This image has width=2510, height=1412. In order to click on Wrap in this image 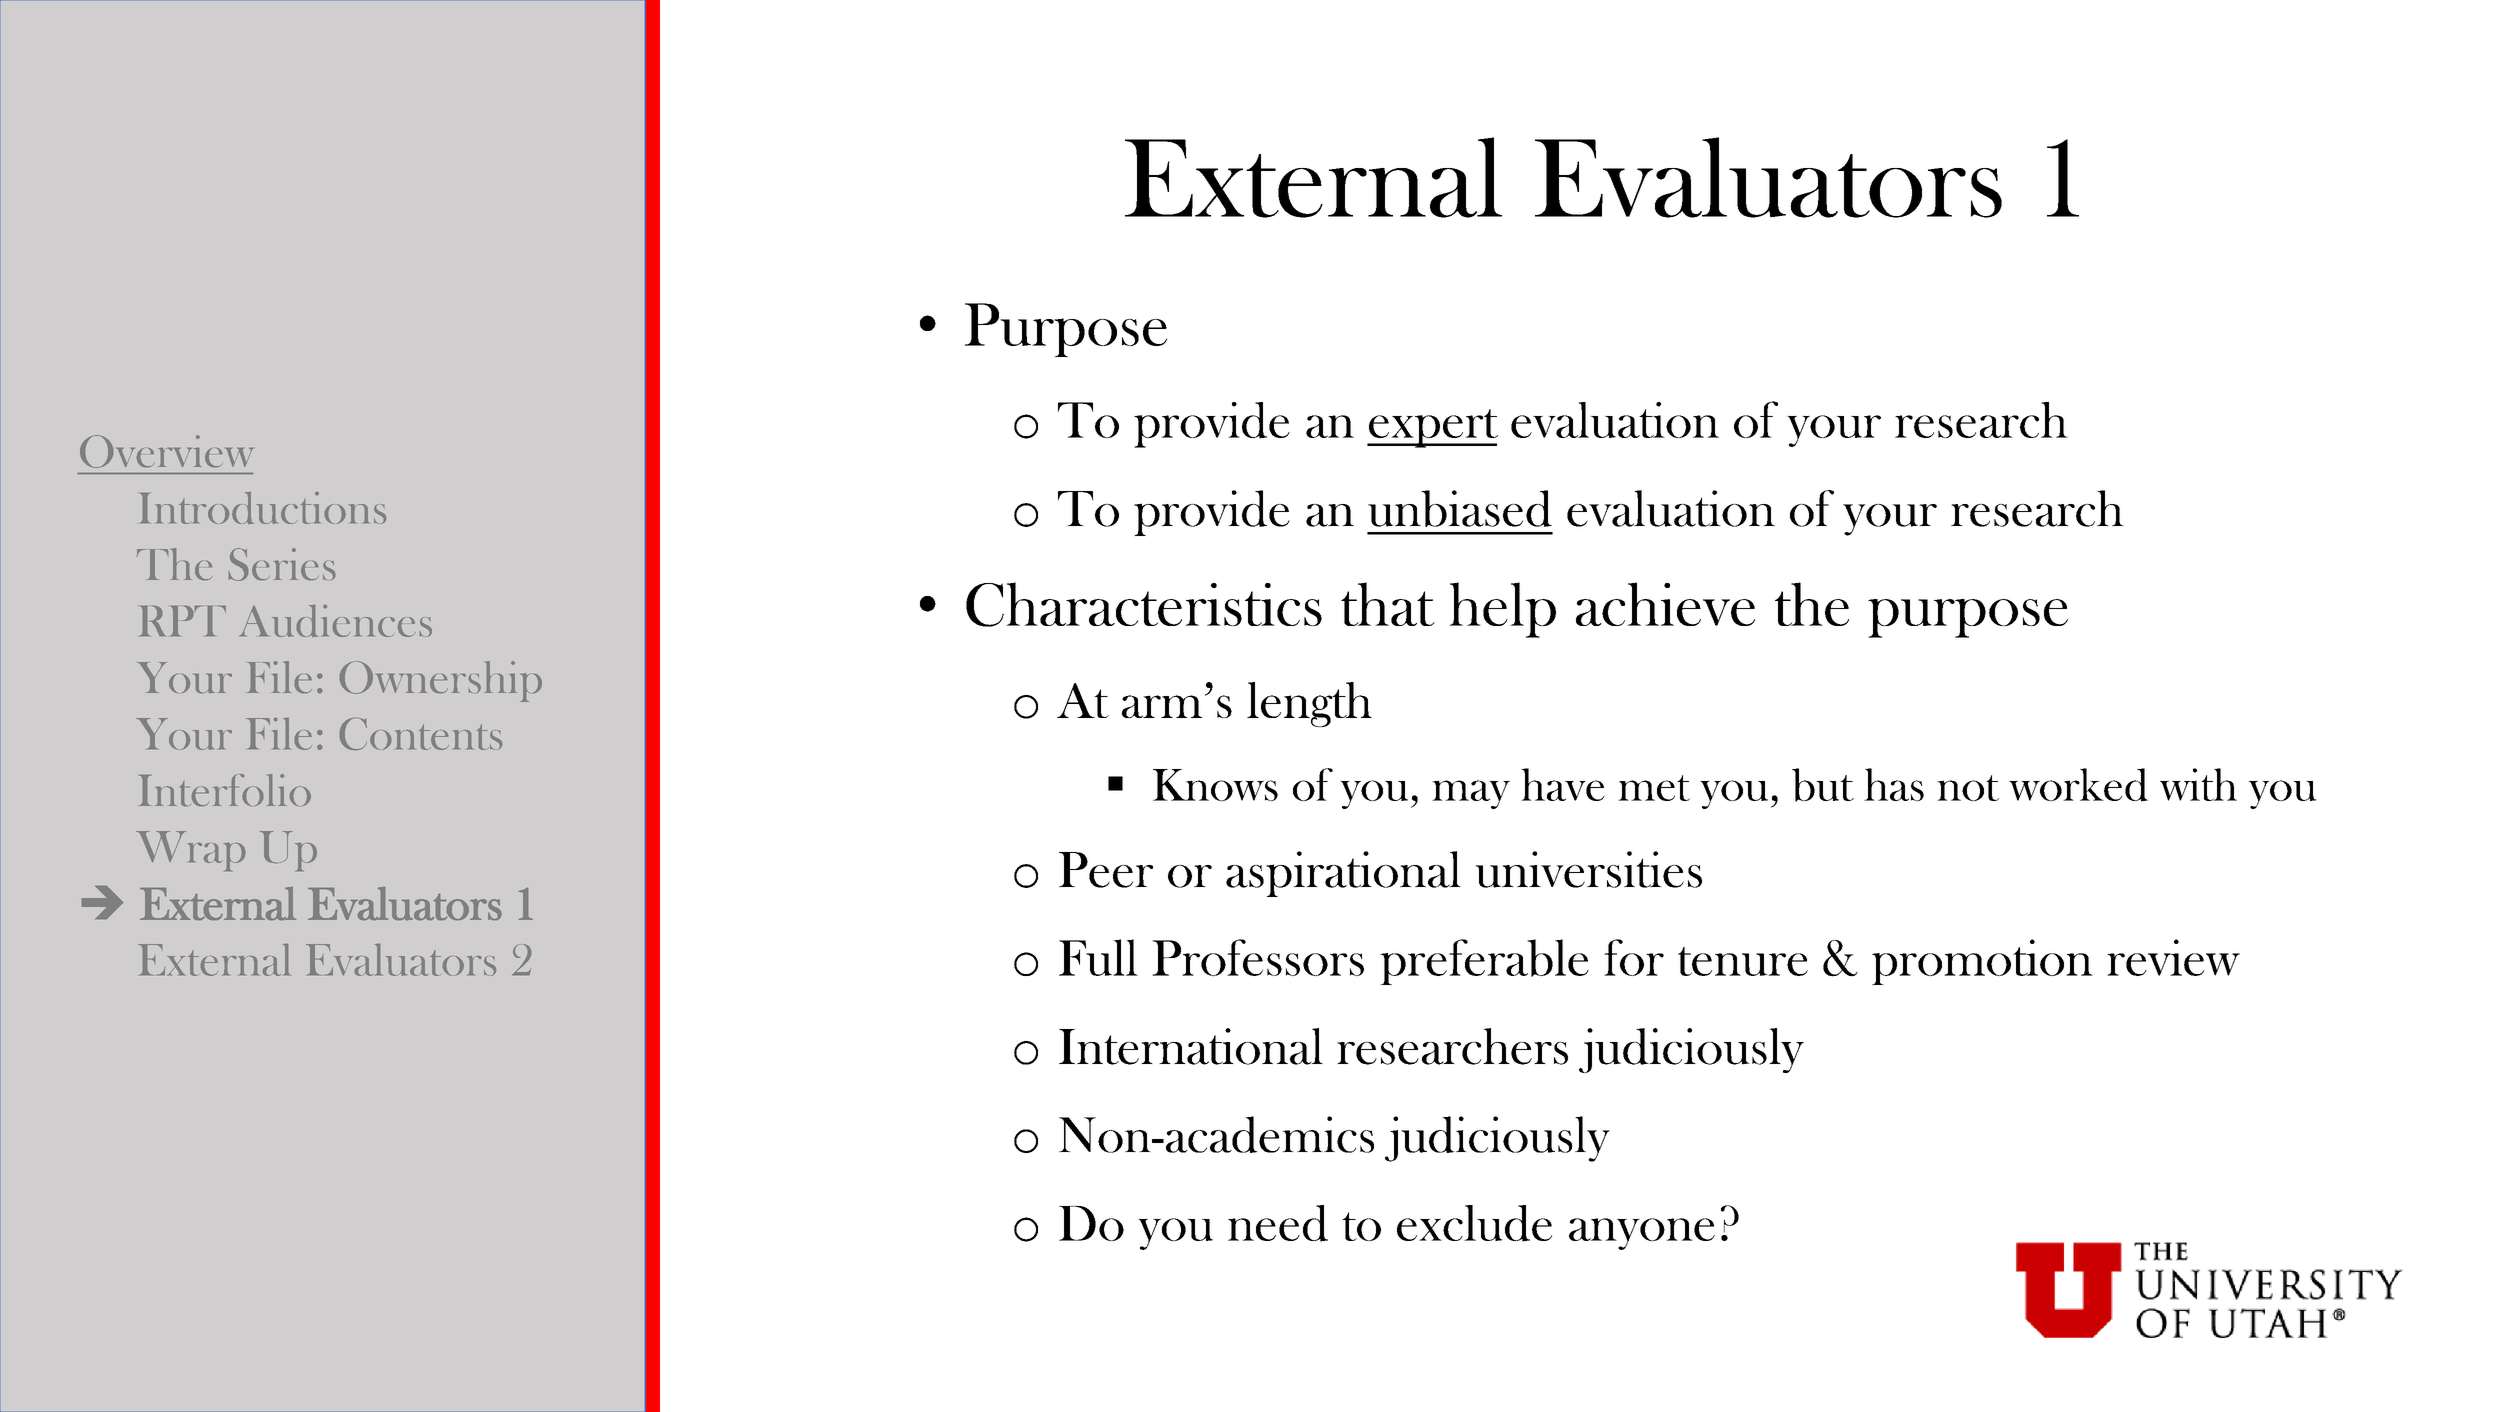, I will do `click(190, 851)`.
